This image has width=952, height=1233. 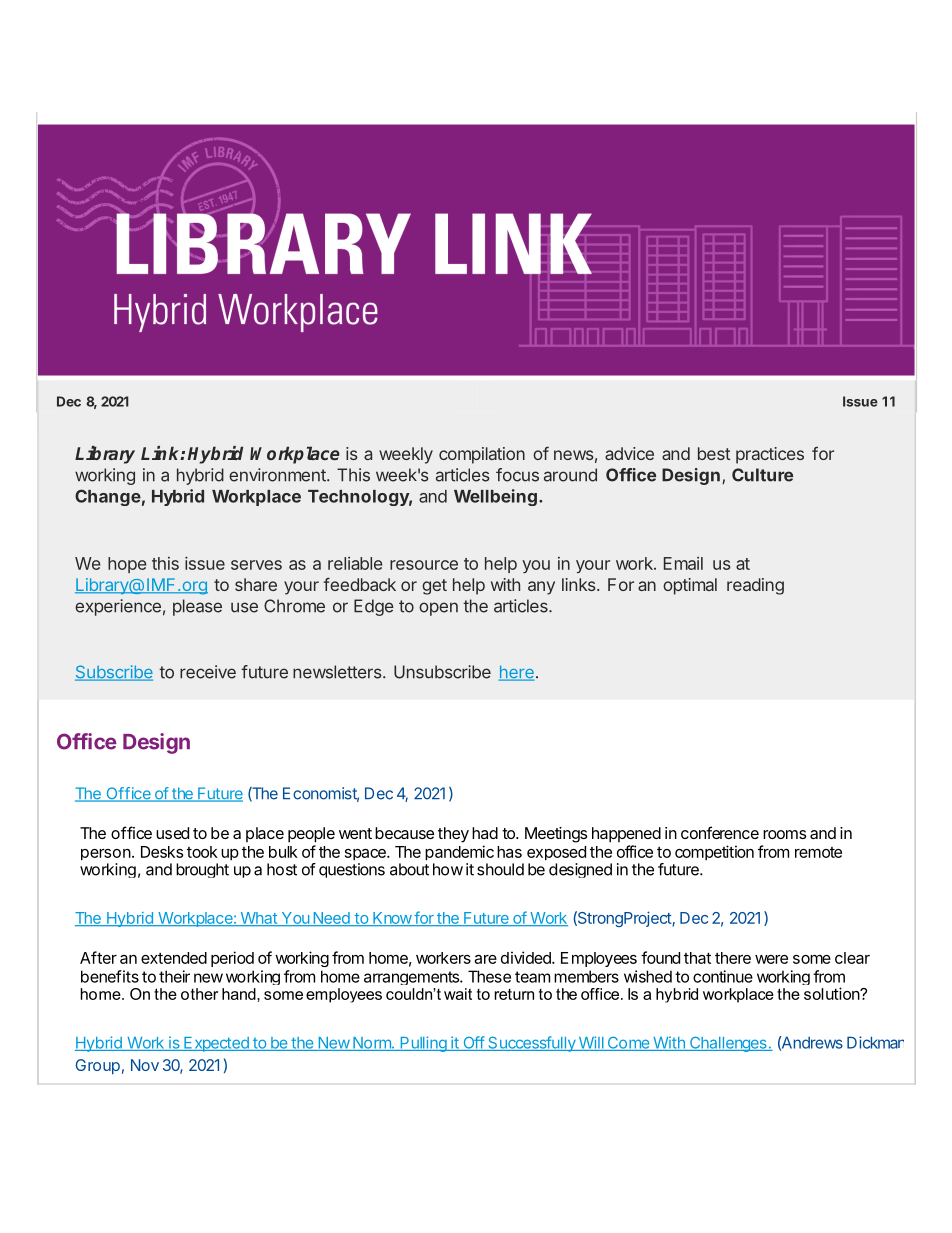 What do you see at coordinates (500, 869) in the image?
I see `should` at bounding box center [500, 869].
